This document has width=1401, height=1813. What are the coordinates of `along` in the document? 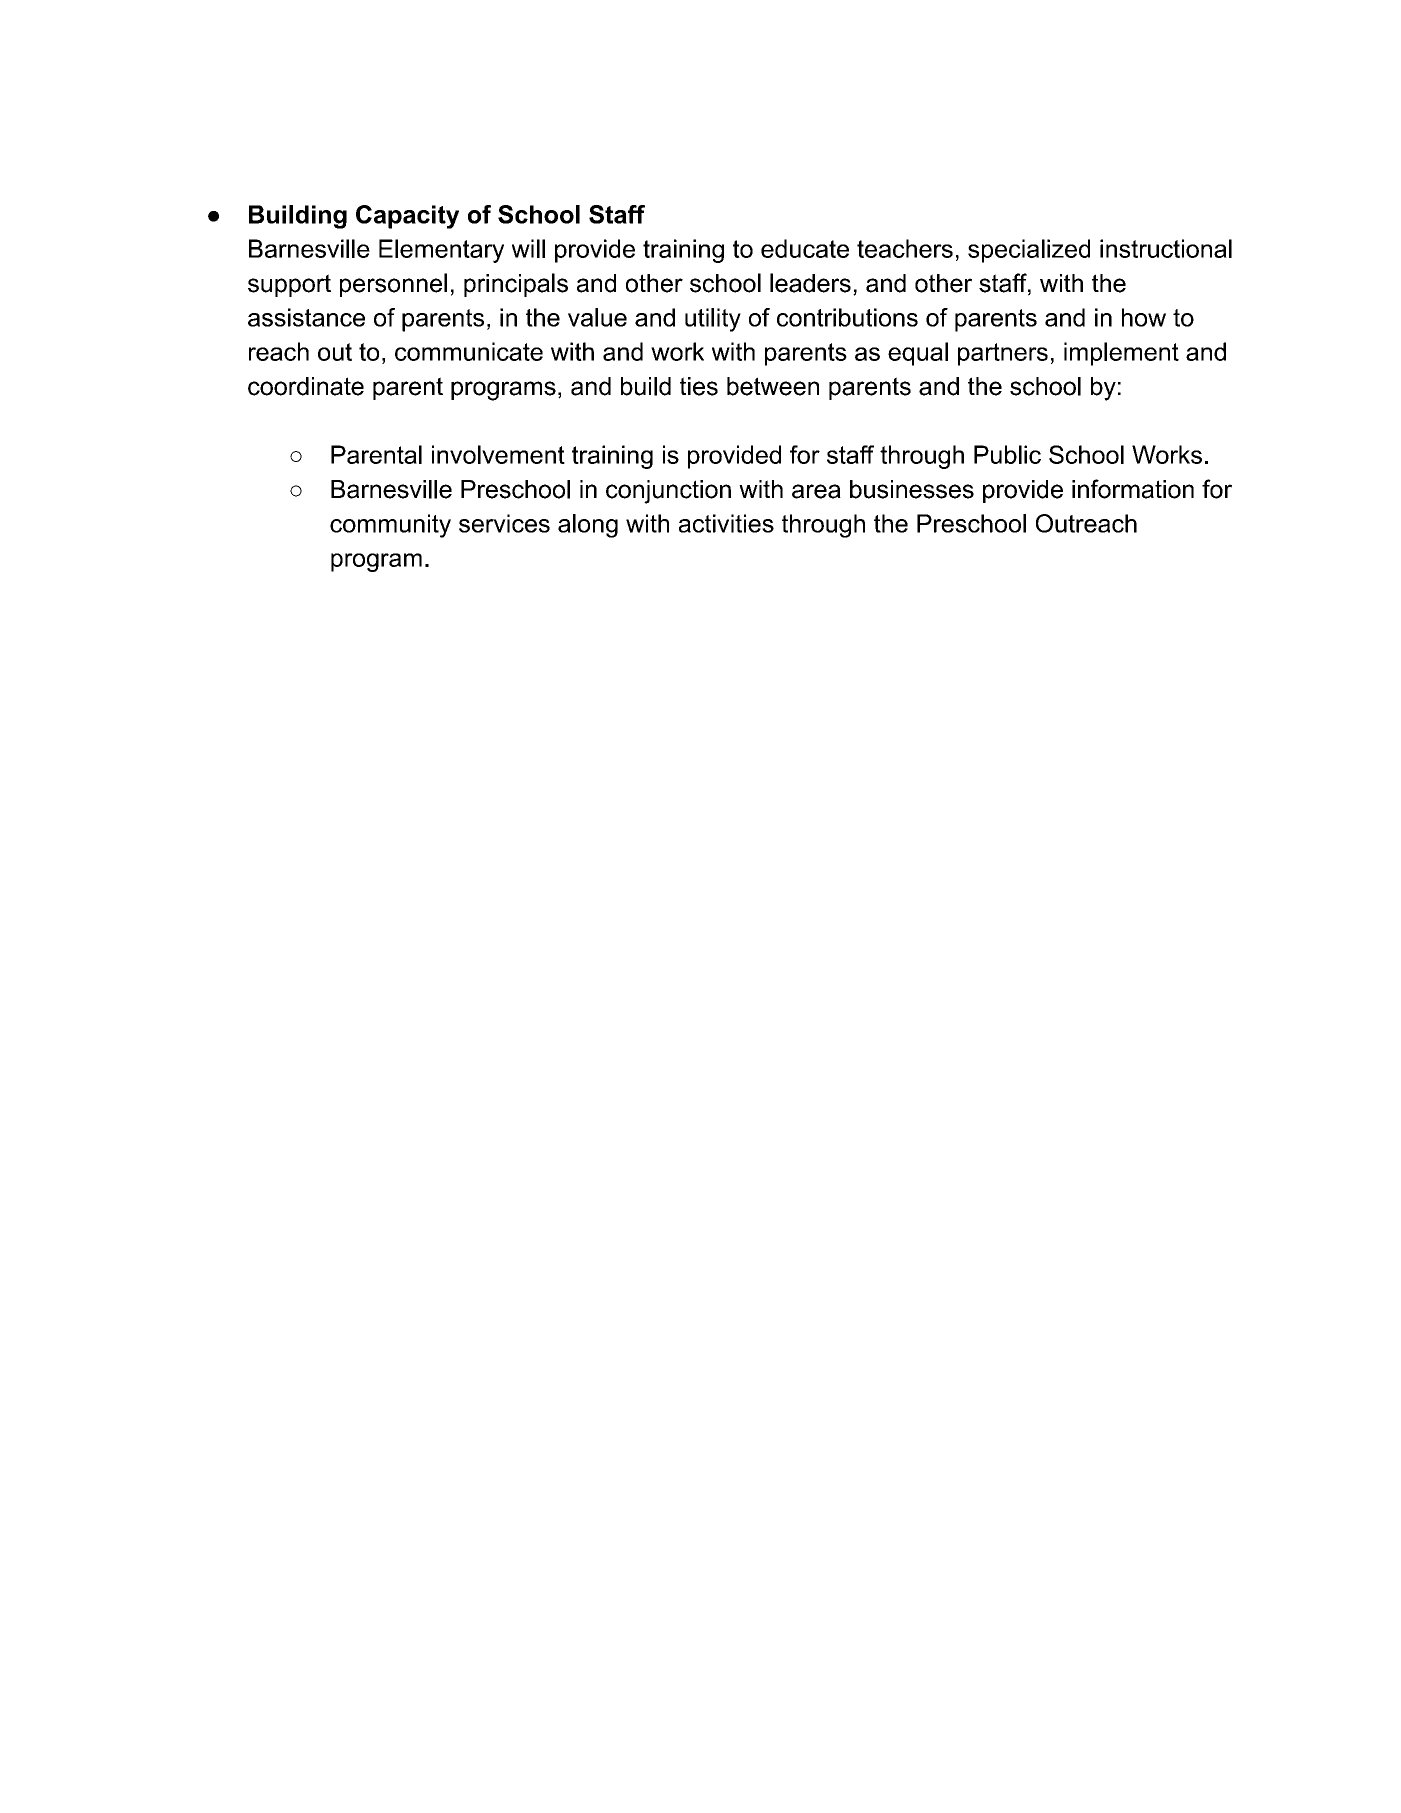 It's located at (588, 526).
